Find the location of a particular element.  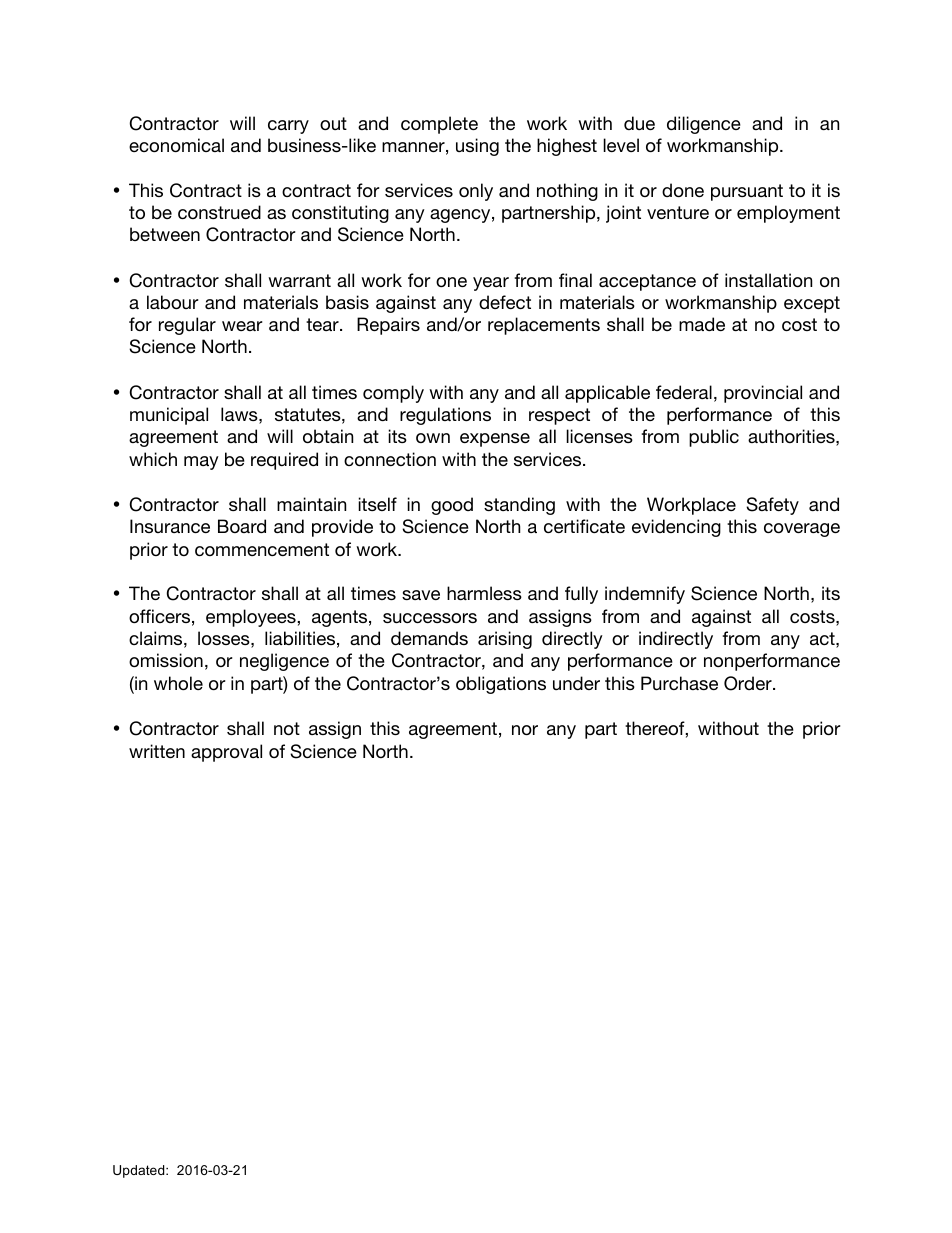

using is located at coordinates (477, 147).
